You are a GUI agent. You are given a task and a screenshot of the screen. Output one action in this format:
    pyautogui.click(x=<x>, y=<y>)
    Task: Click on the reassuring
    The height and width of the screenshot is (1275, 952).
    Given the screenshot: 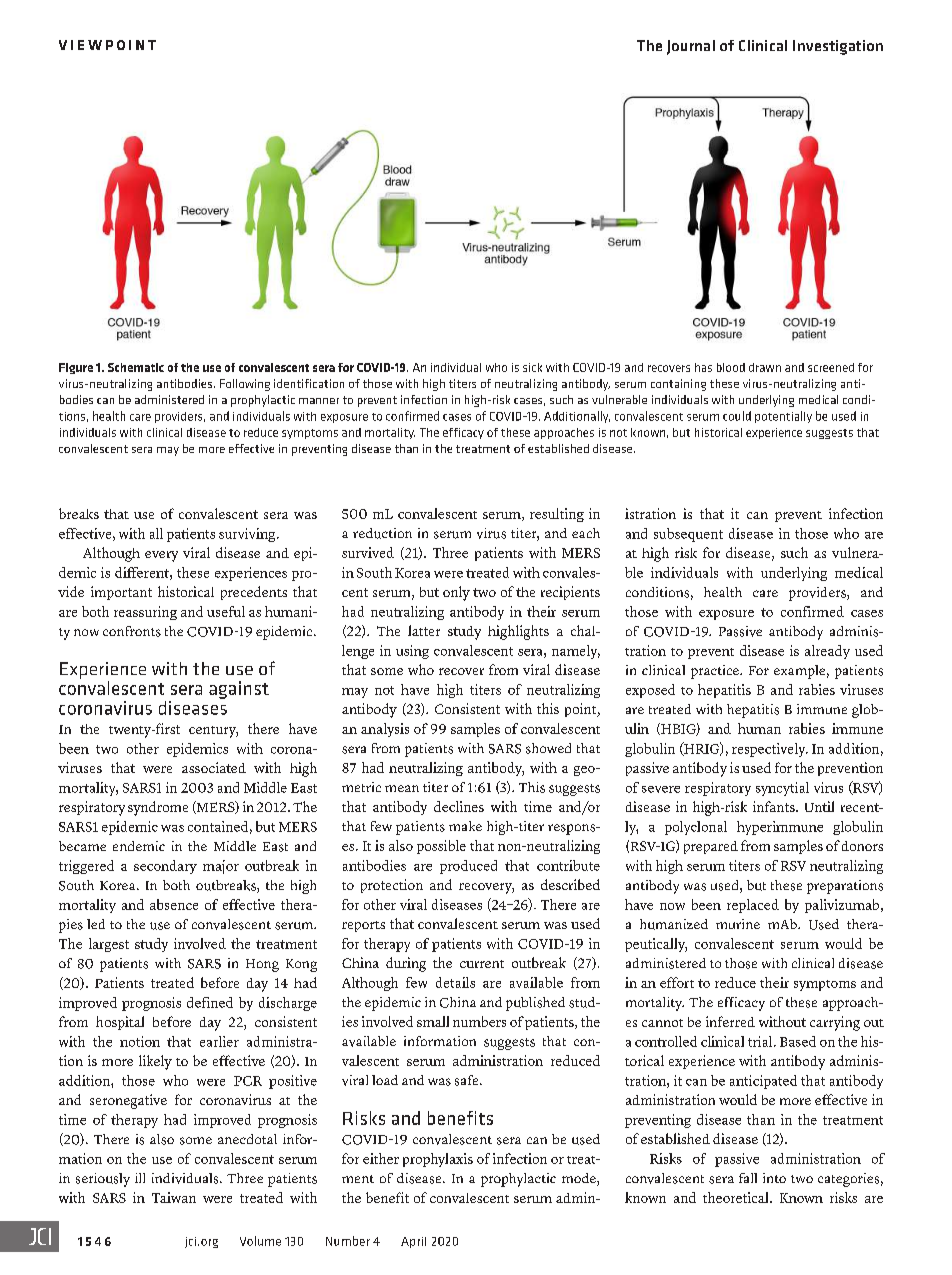 What is the action you would take?
    pyautogui.click(x=145, y=613)
